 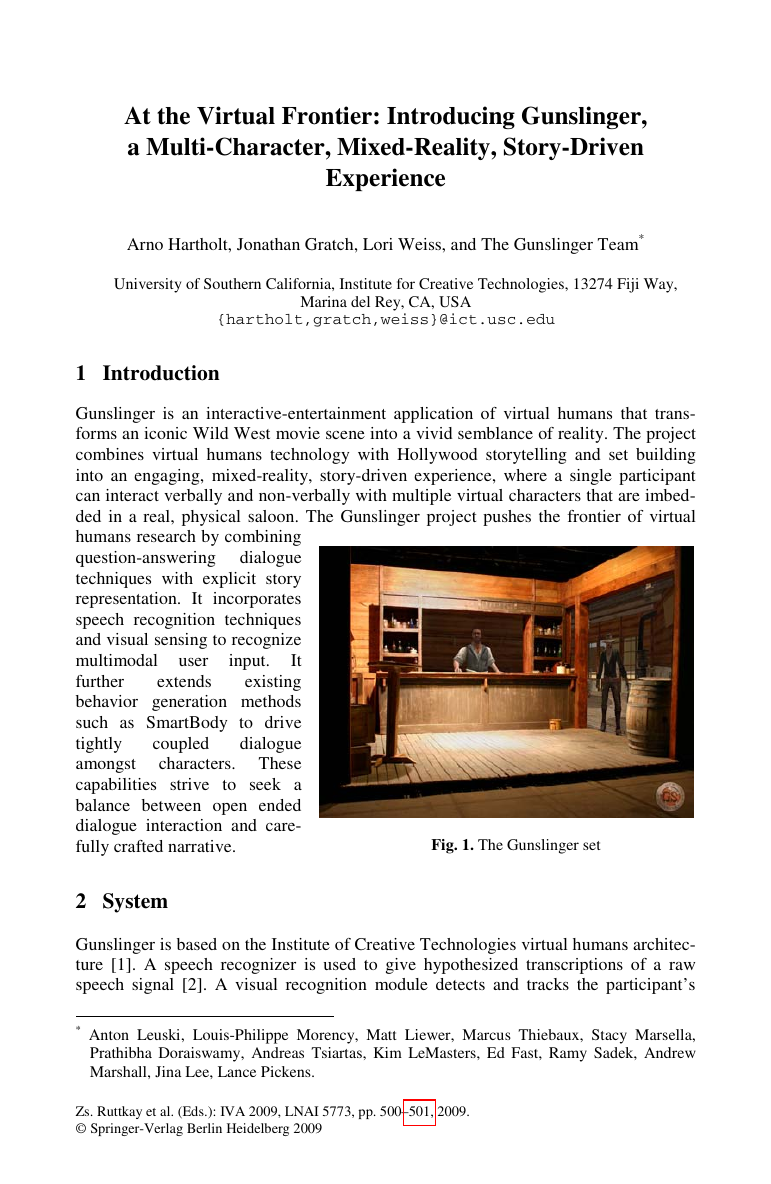 What do you see at coordinates (324, 301) in the page?
I see `Marina` at bounding box center [324, 301].
